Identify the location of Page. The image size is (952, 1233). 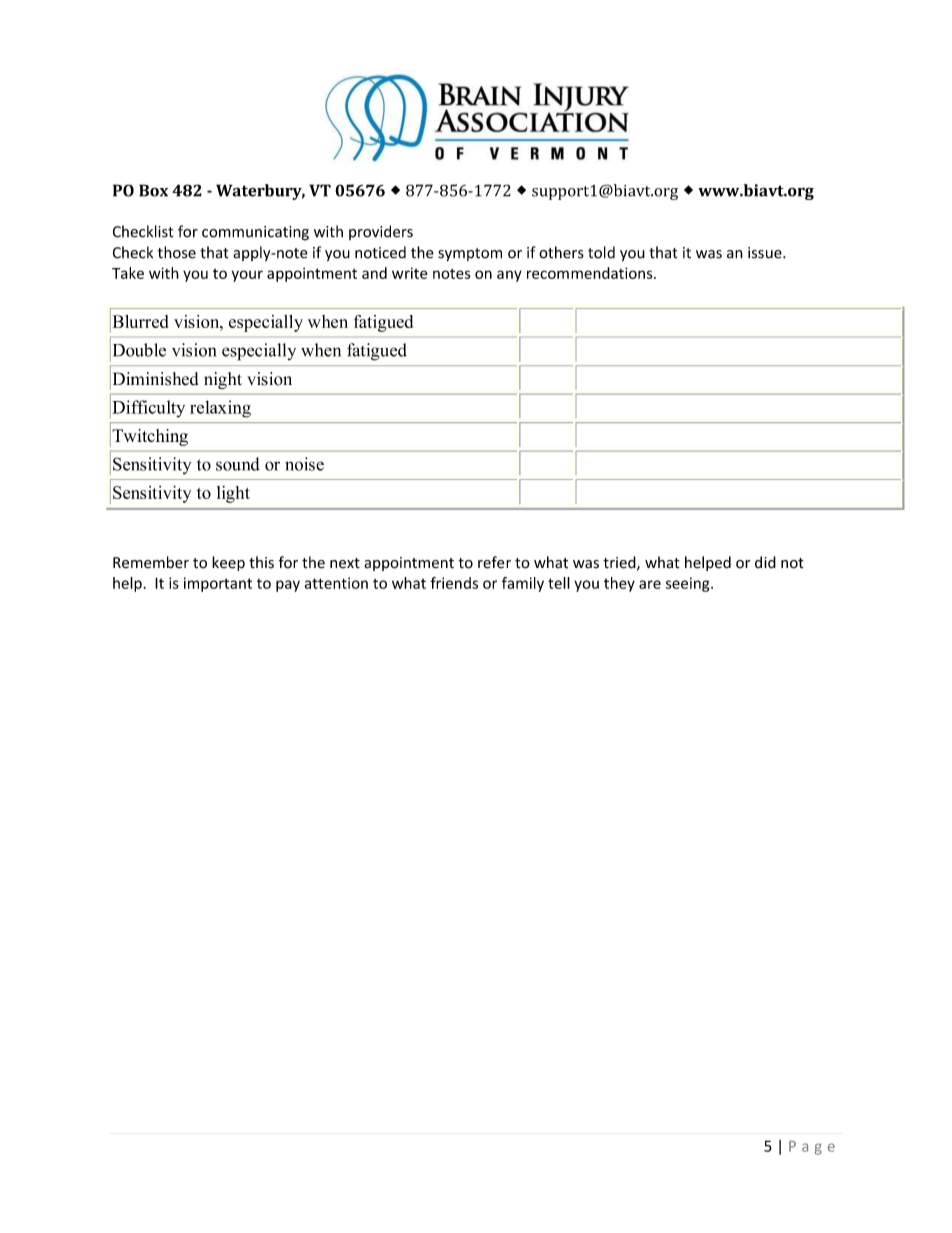
(812, 1148).
